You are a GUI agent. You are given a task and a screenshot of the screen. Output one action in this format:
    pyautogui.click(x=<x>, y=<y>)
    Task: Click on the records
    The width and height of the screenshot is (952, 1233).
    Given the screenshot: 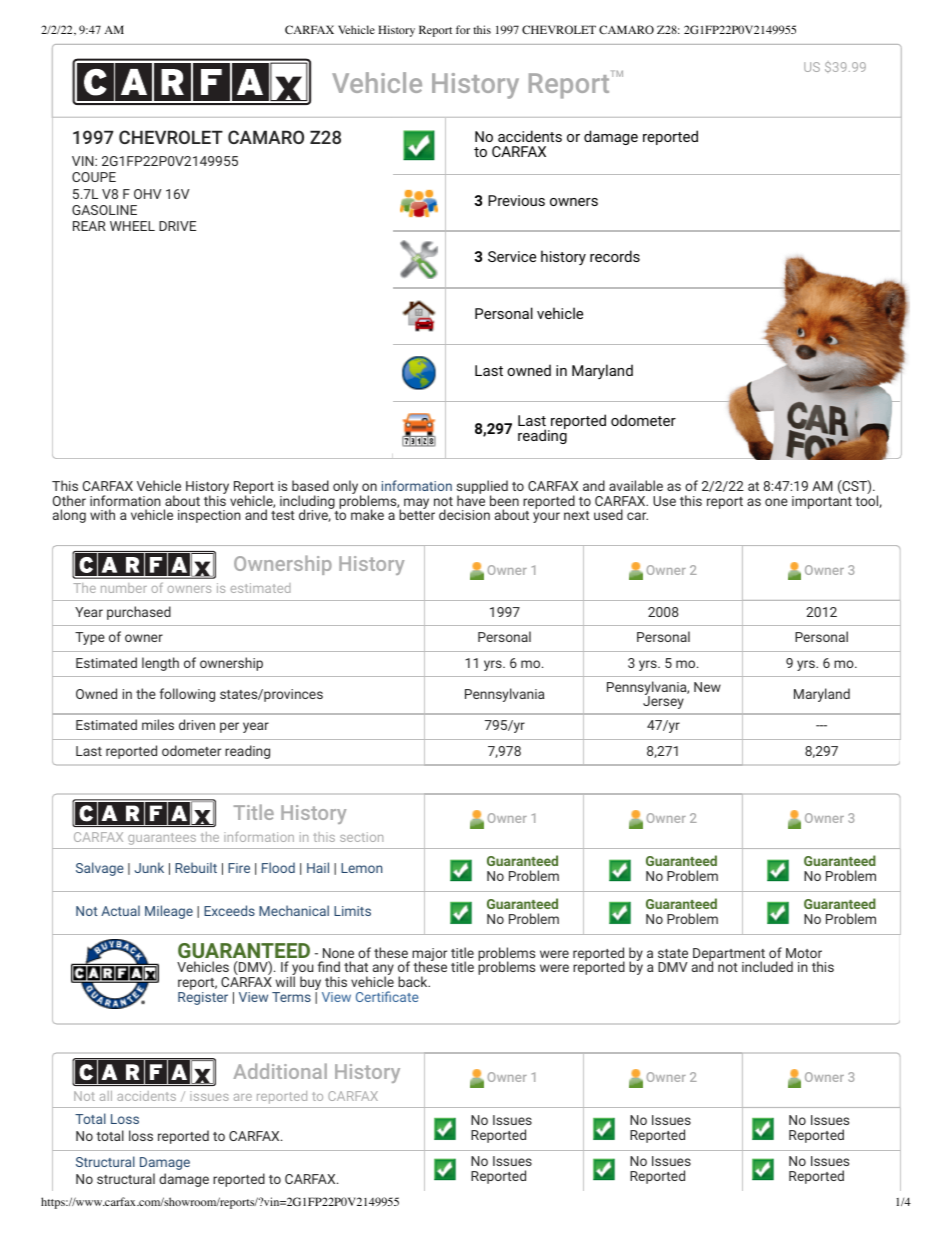 What is the action you would take?
    pyautogui.click(x=615, y=256)
